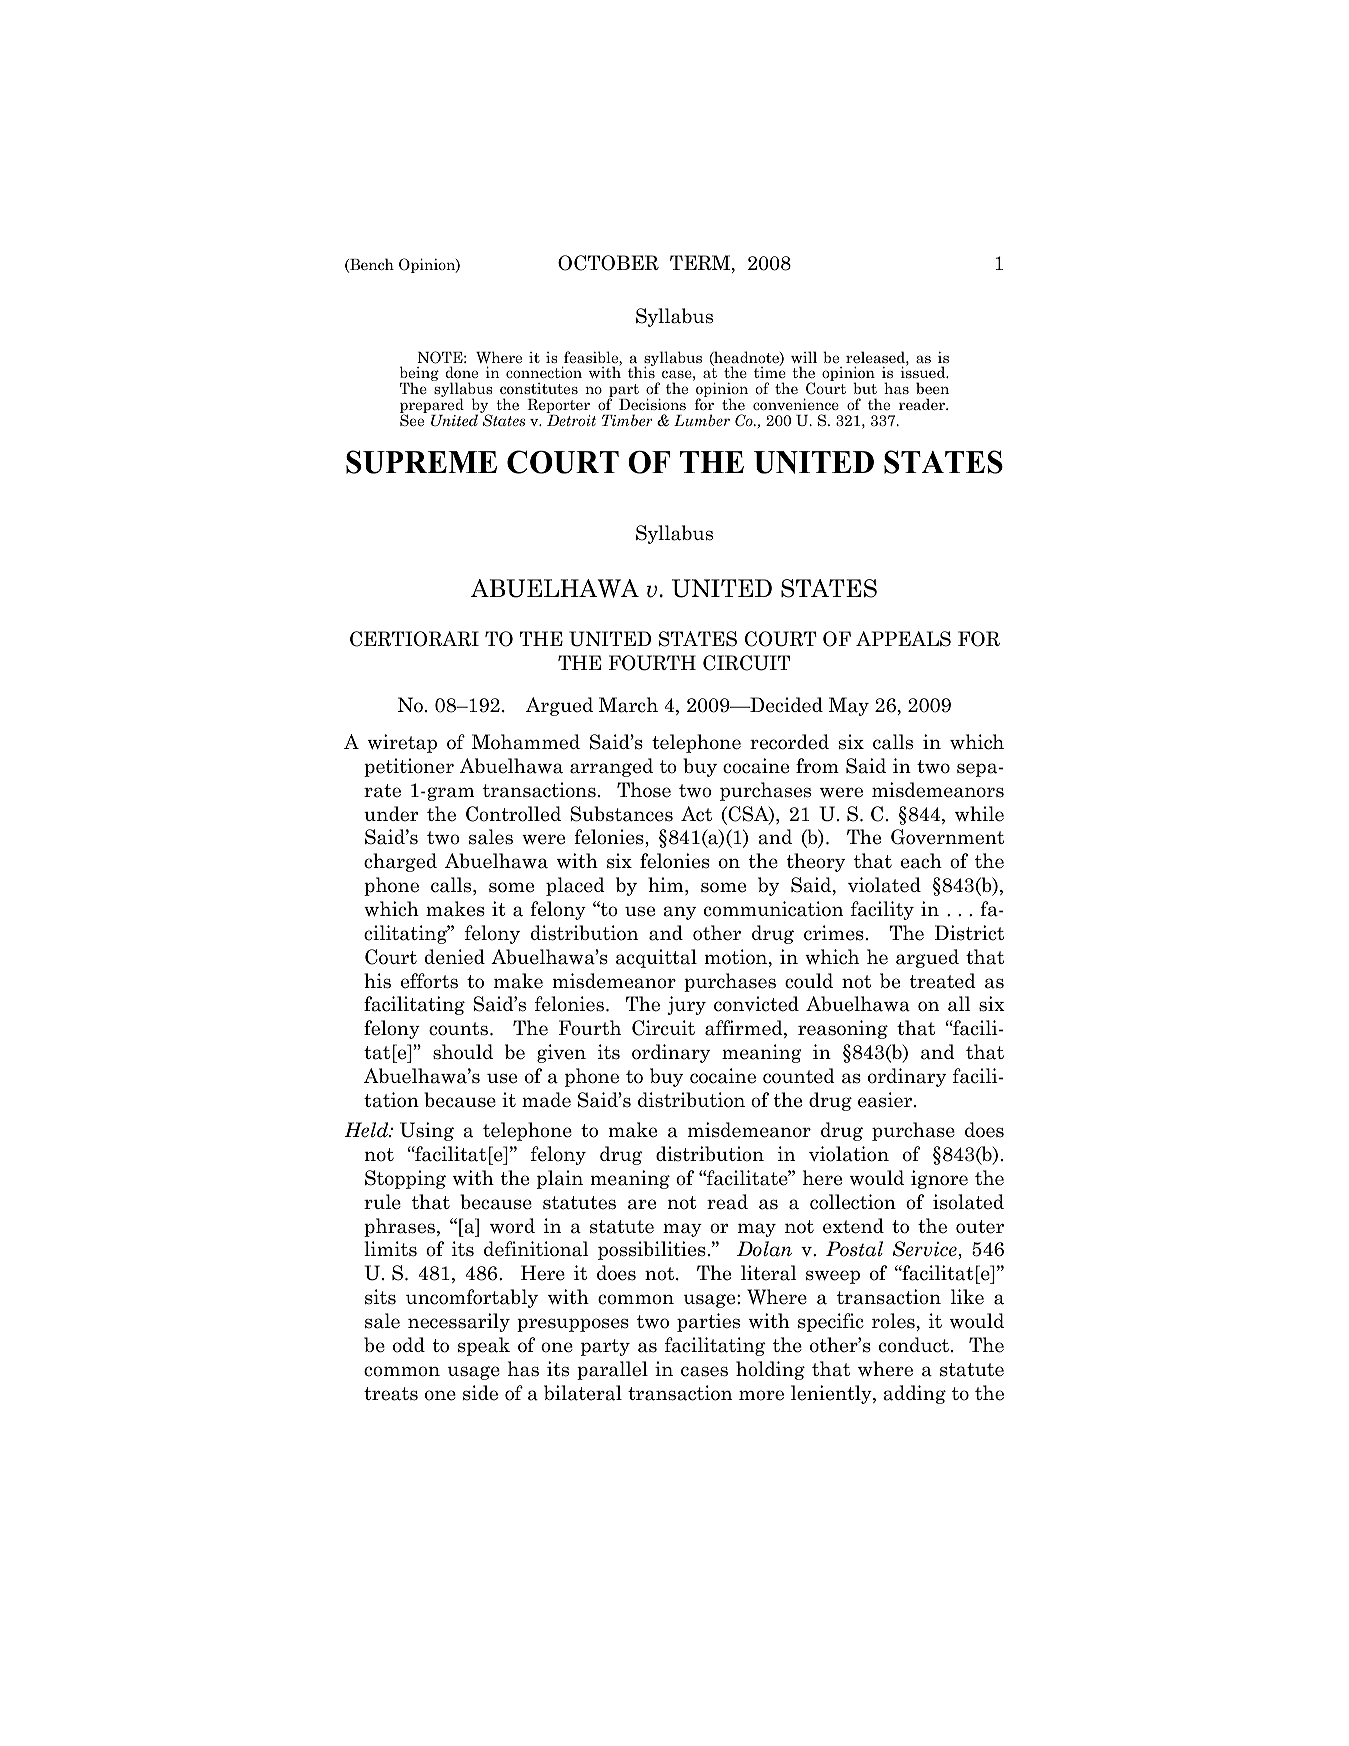  I want to click on each, so click(921, 861).
